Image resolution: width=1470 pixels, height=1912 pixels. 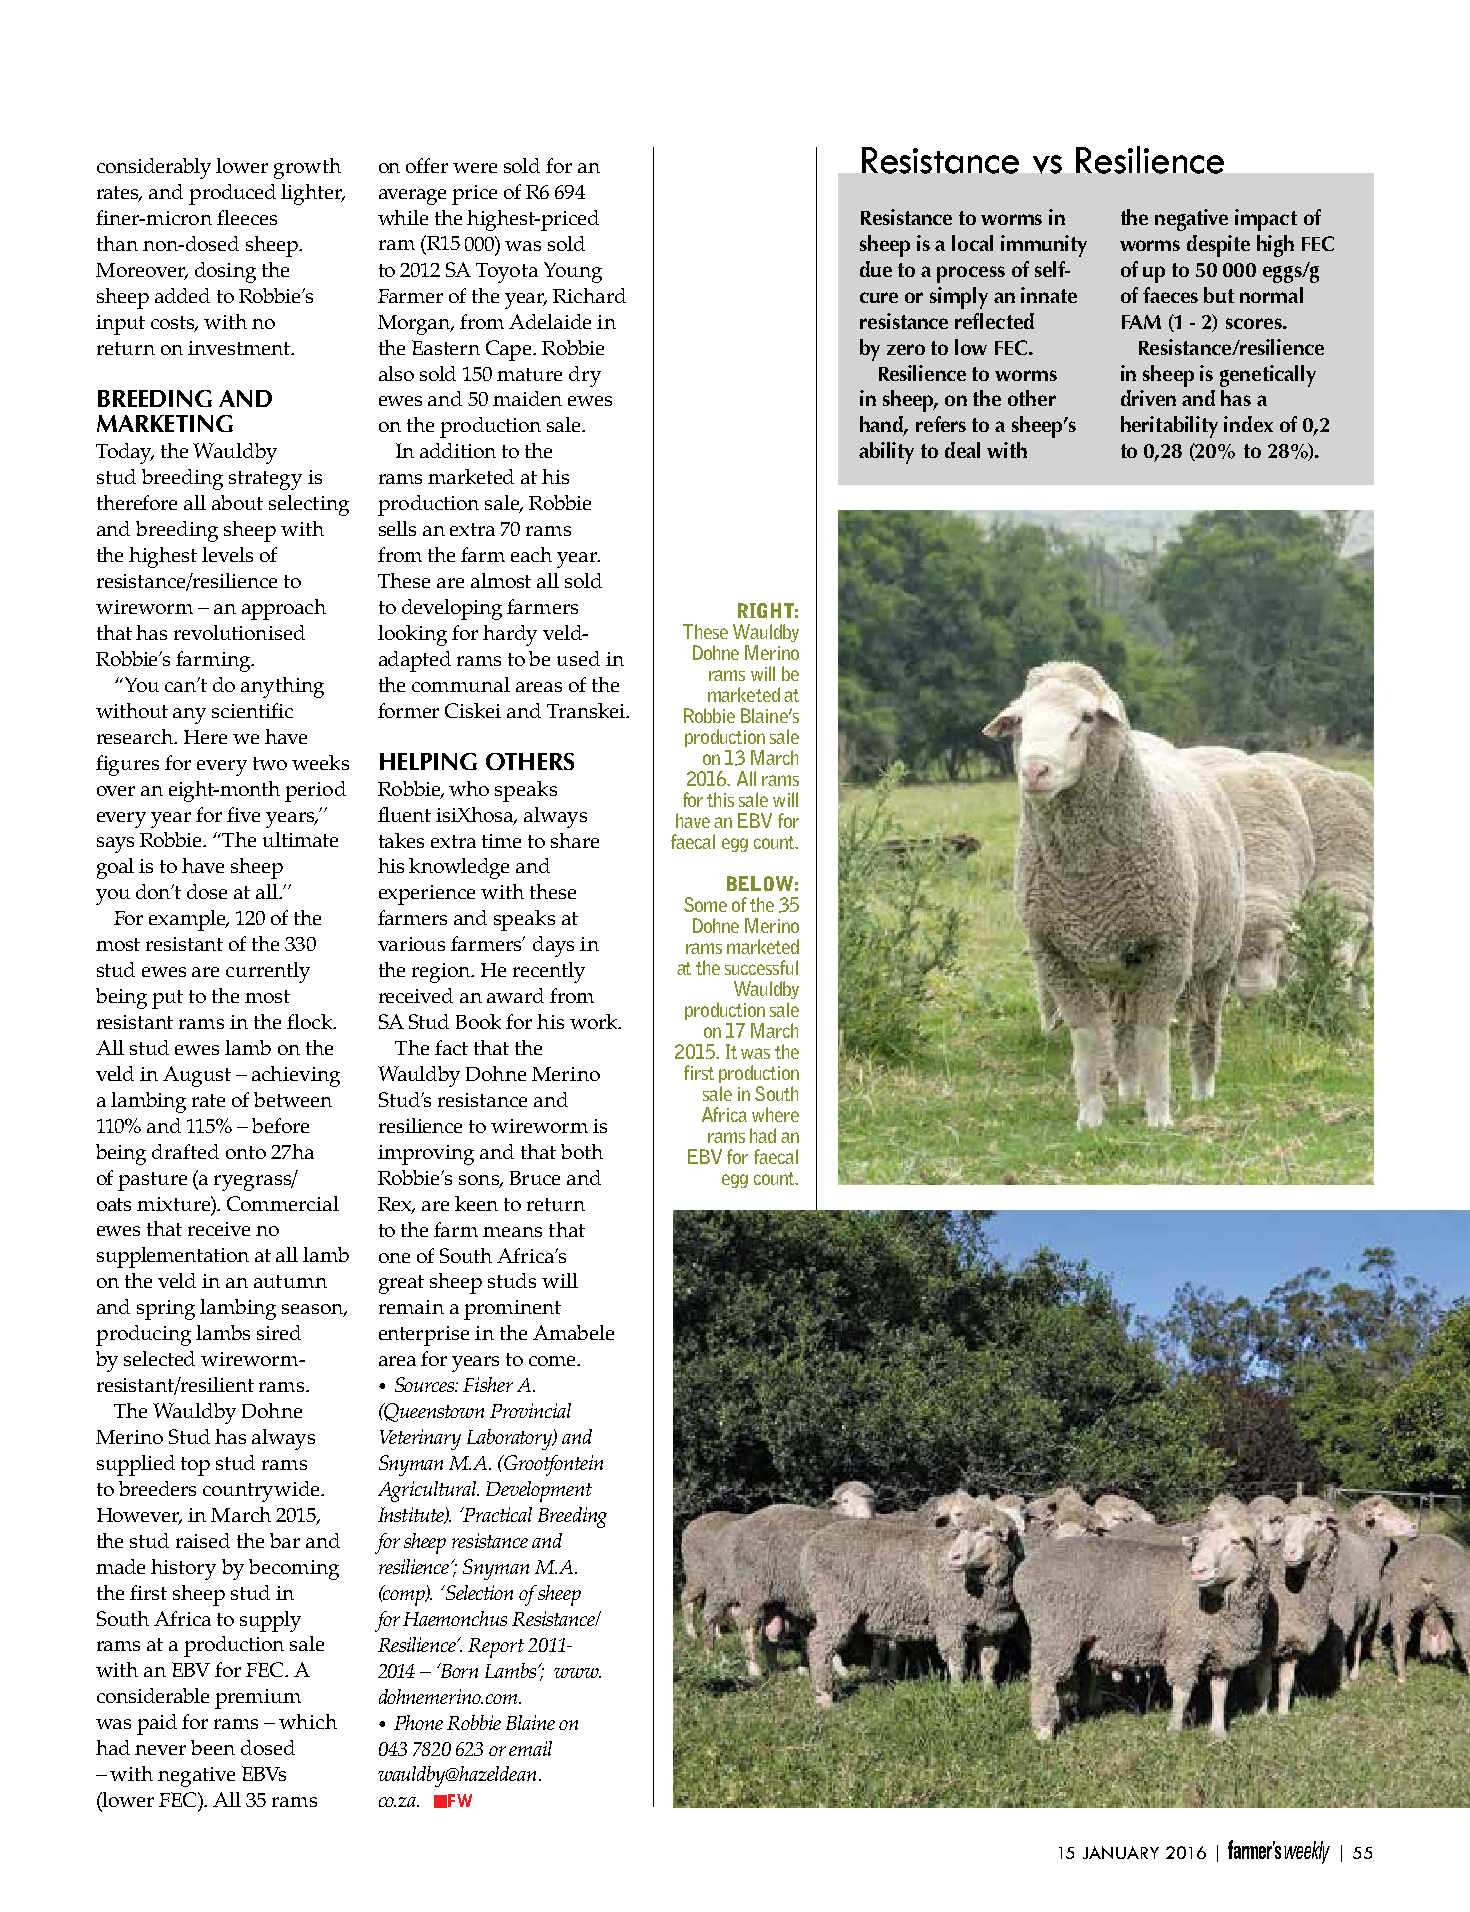 What do you see at coordinates (270, 763) in the screenshot?
I see `two` at bounding box center [270, 763].
